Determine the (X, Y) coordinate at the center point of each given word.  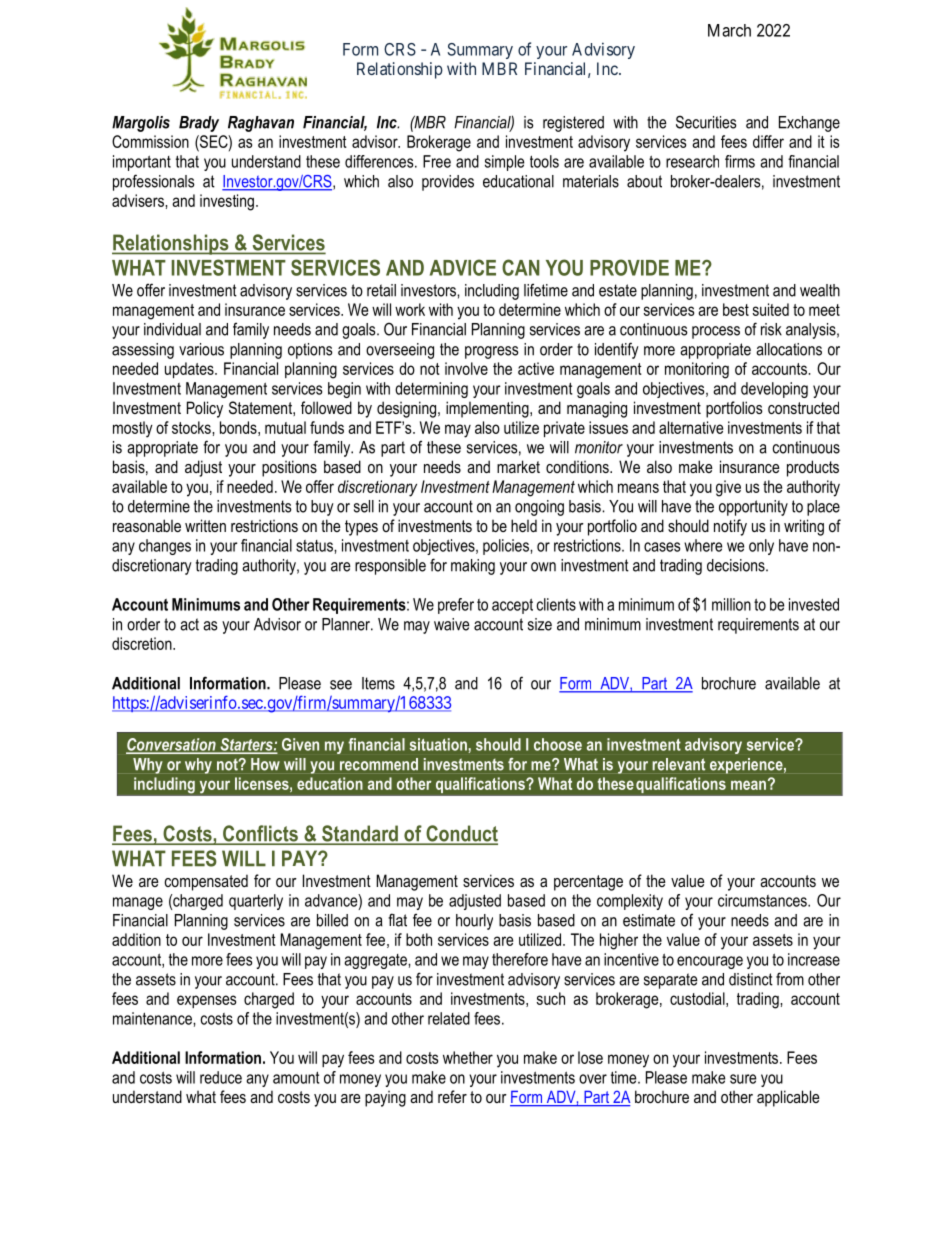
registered (573, 124)
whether (468, 1057)
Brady (199, 124)
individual (172, 329)
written (205, 525)
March (729, 30)
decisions (737, 565)
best (736, 309)
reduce (221, 1077)
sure (743, 1079)
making (473, 567)
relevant (678, 764)
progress (492, 352)
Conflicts (260, 834)
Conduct (461, 834)
